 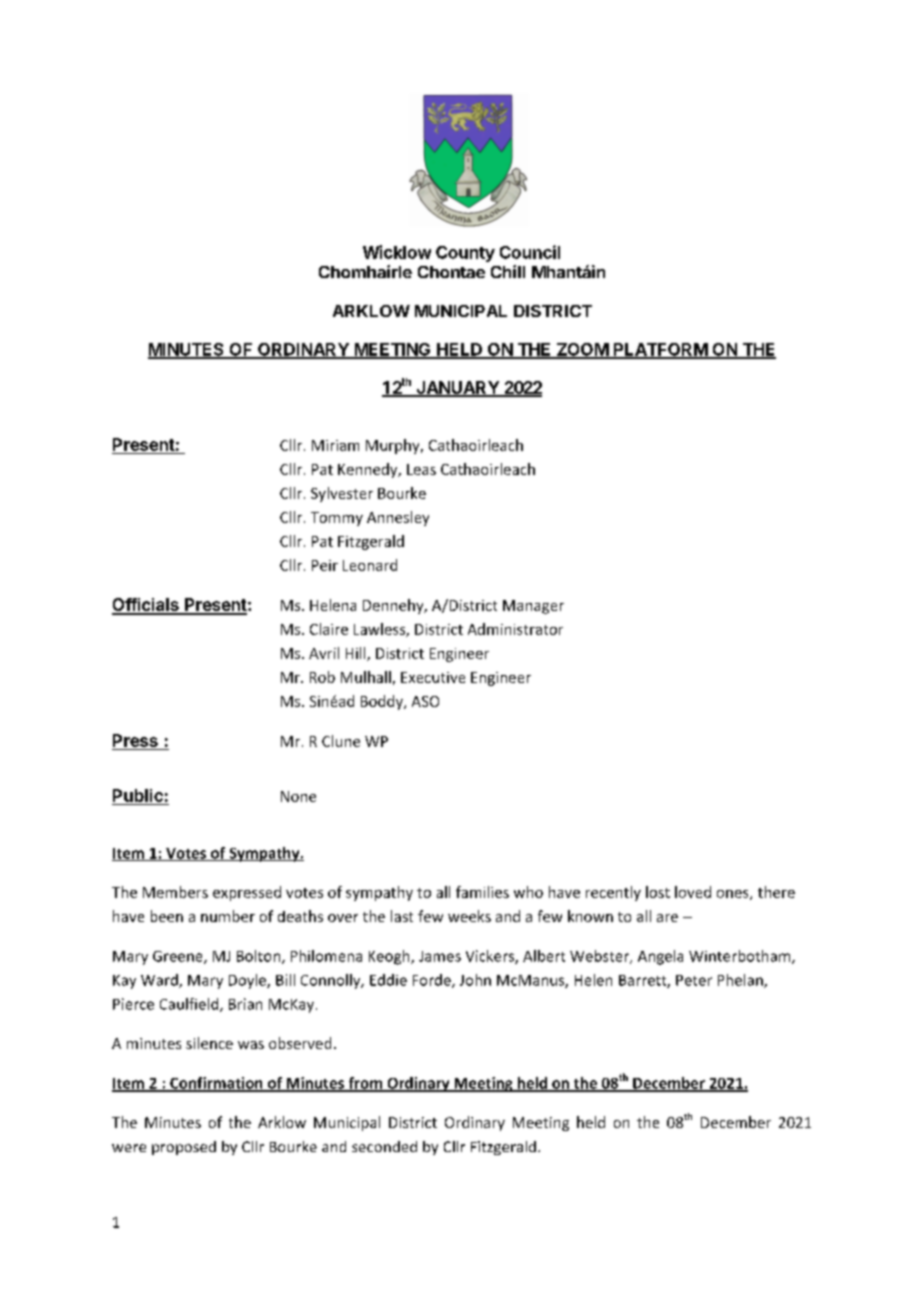 What do you see at coordinates (337, 519) in the page?
I see `Tommy` at bounding box center [337, 519].
